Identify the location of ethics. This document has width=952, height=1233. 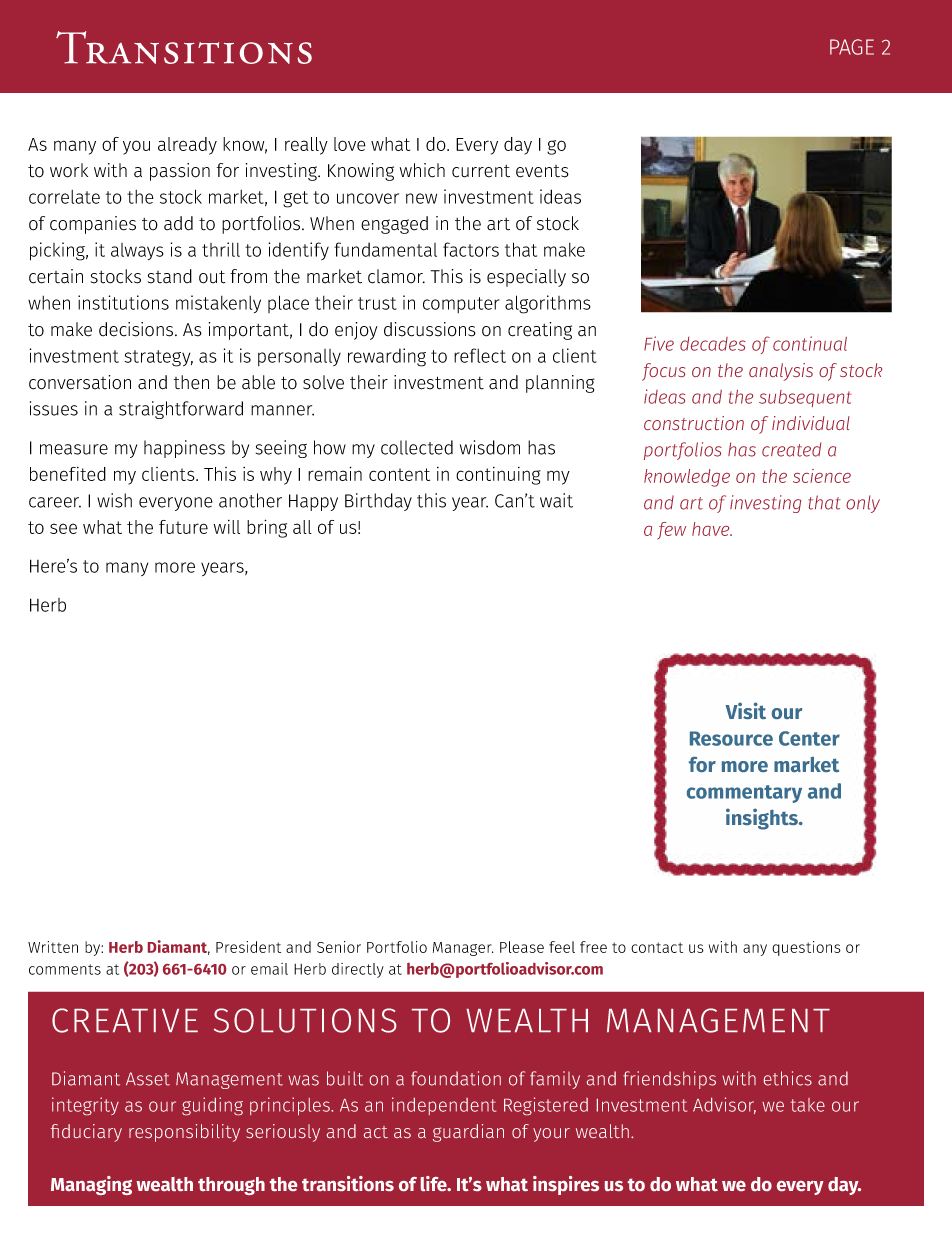
(788, 1078).
